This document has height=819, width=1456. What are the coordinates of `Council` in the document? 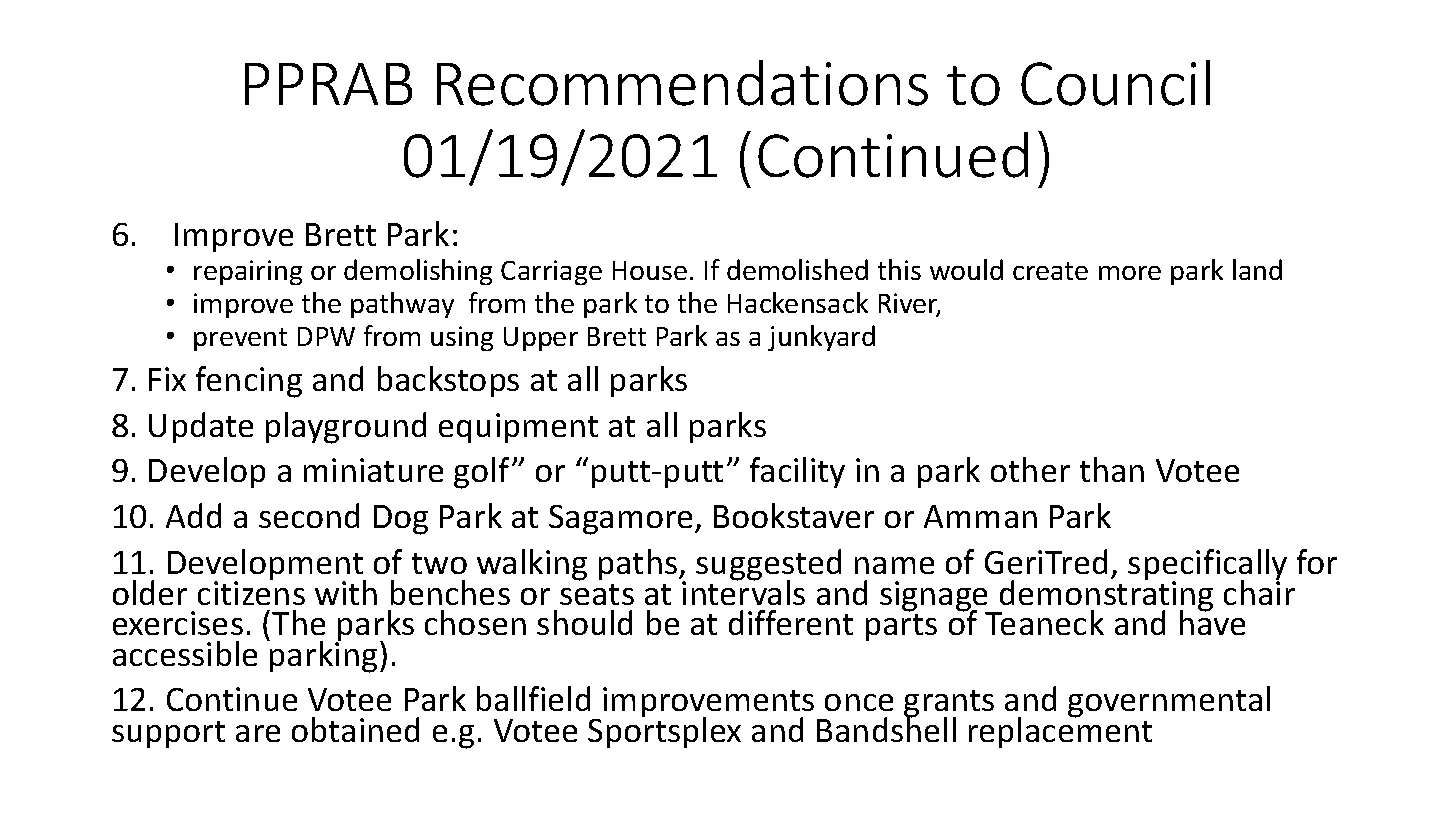 It's located at (1115, 83).
